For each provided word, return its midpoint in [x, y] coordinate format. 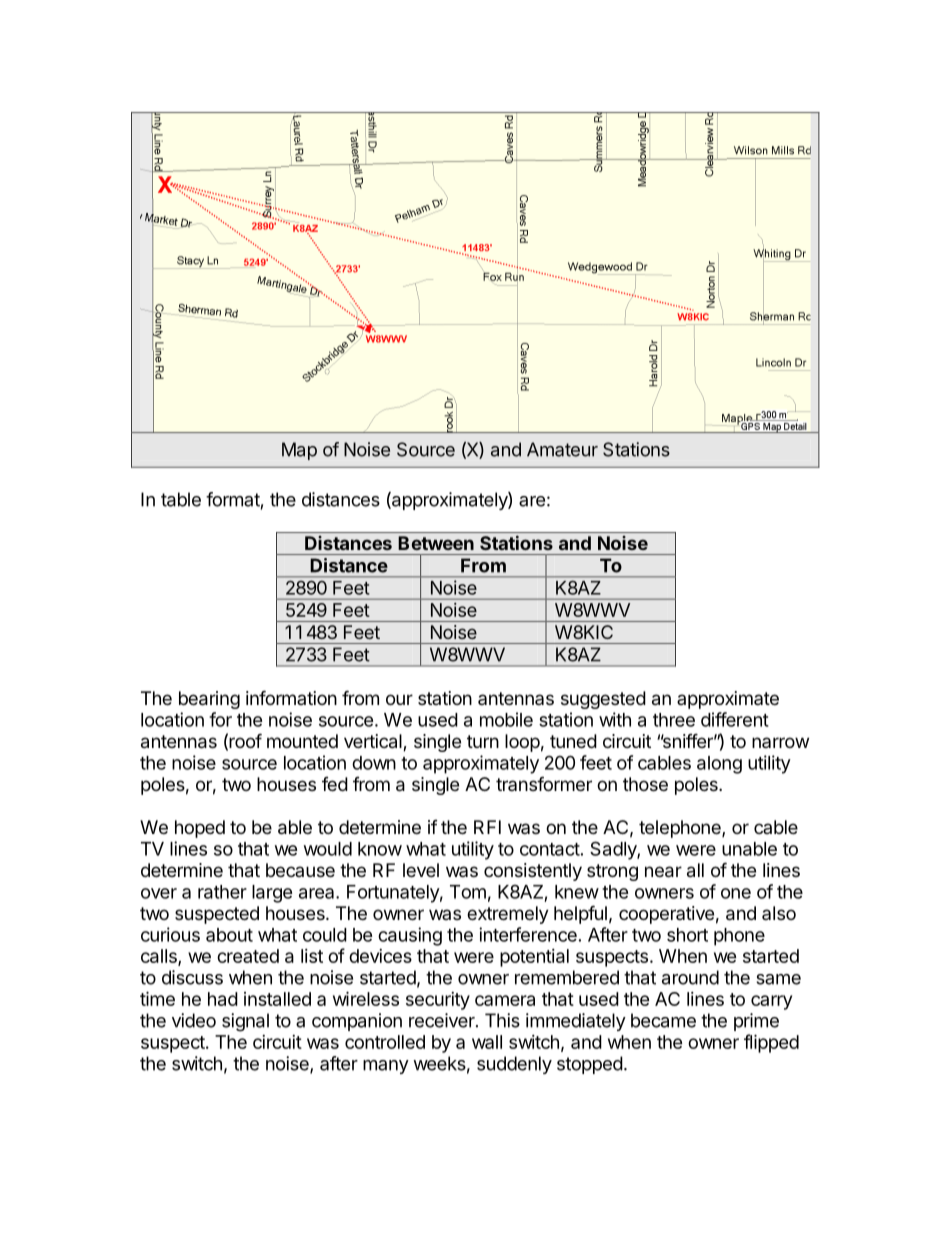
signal [245, 1022]
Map [299, 451]
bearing [209, 700]
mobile [506, 719]
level [421, 870]
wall [487, 1042]
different [735, 719]
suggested [603, 700]
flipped [771, 1043]
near [663, 872]
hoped [200, 829]
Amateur [562, 449]
